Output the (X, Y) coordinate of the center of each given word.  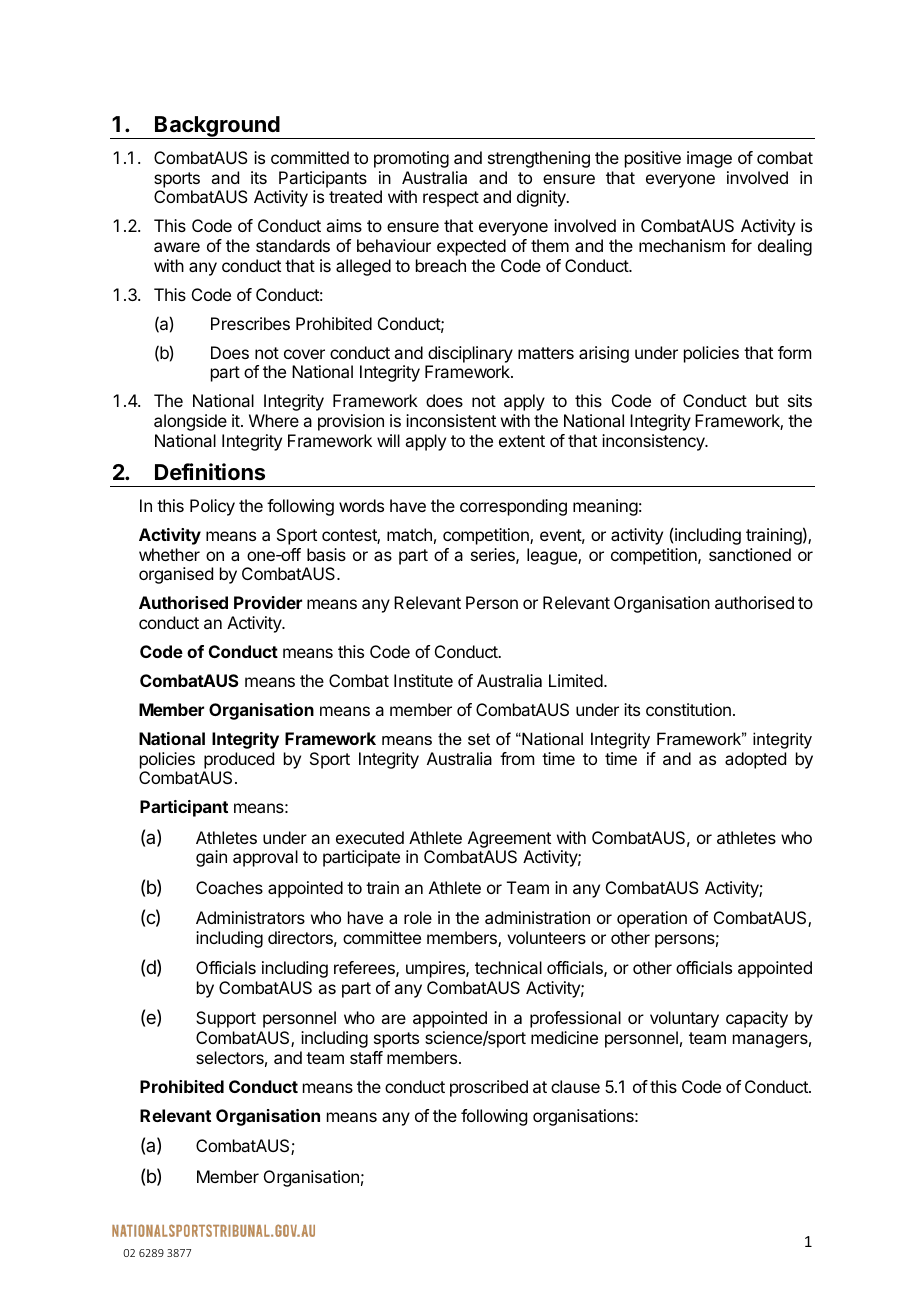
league (553, 556)
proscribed (489, 1088)
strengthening (539, 159)
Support (226, 1019)
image (709, 159)
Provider (268, 602)
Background (217, 127)
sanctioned (750, 554)
